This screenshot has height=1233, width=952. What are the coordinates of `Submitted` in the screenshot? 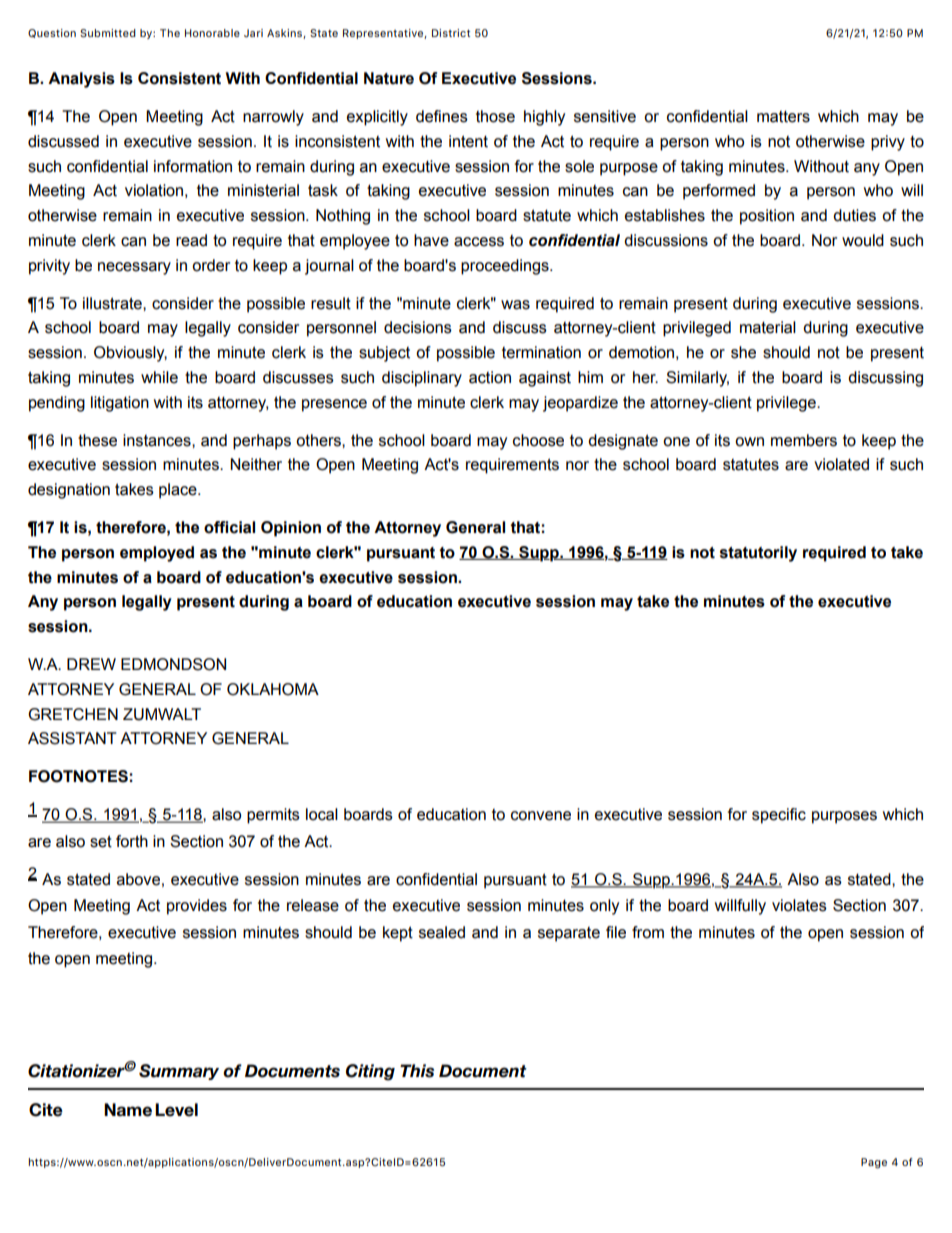 It's located at (108, 33).
